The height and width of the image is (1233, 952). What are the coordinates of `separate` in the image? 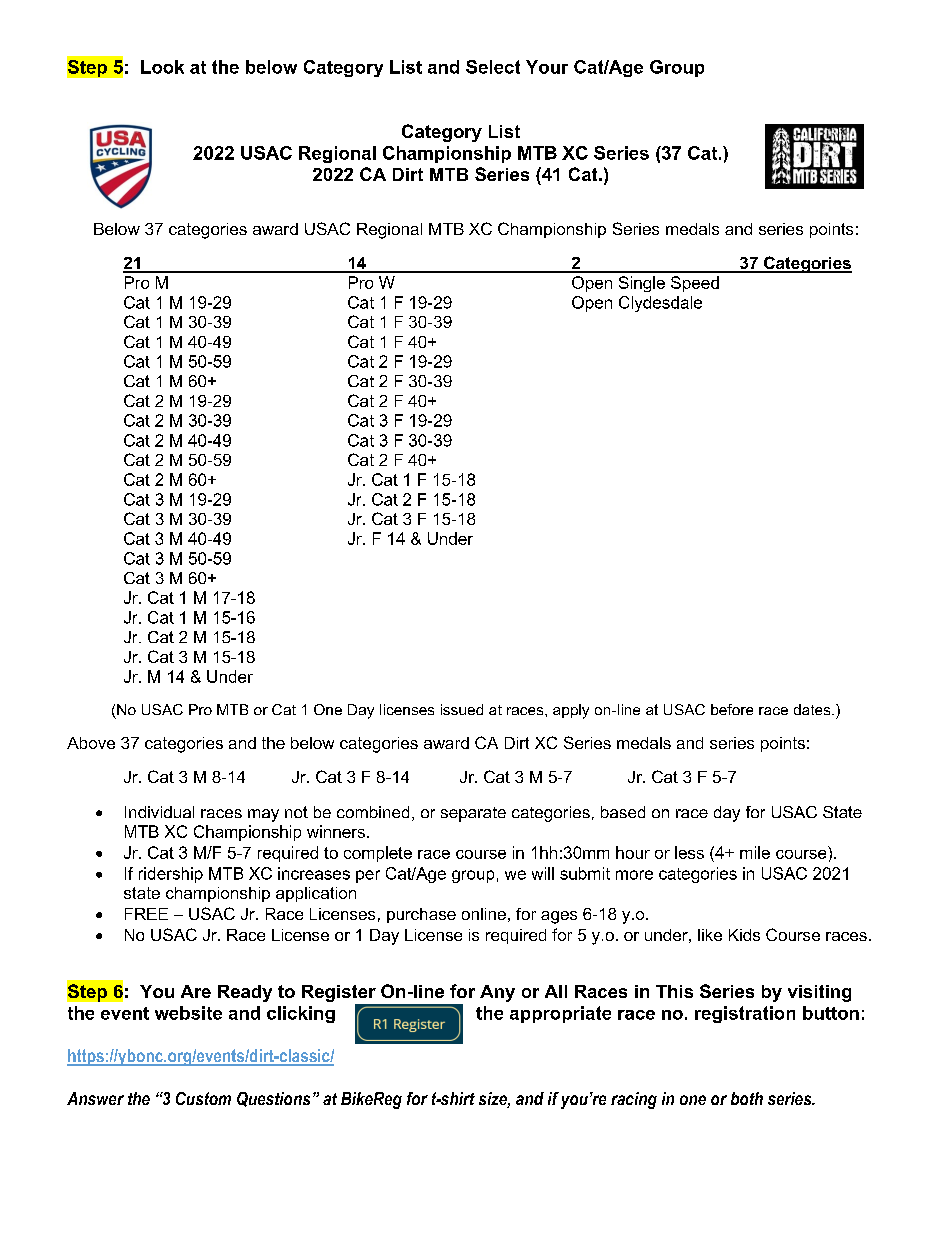 It's located at (473, 814).
